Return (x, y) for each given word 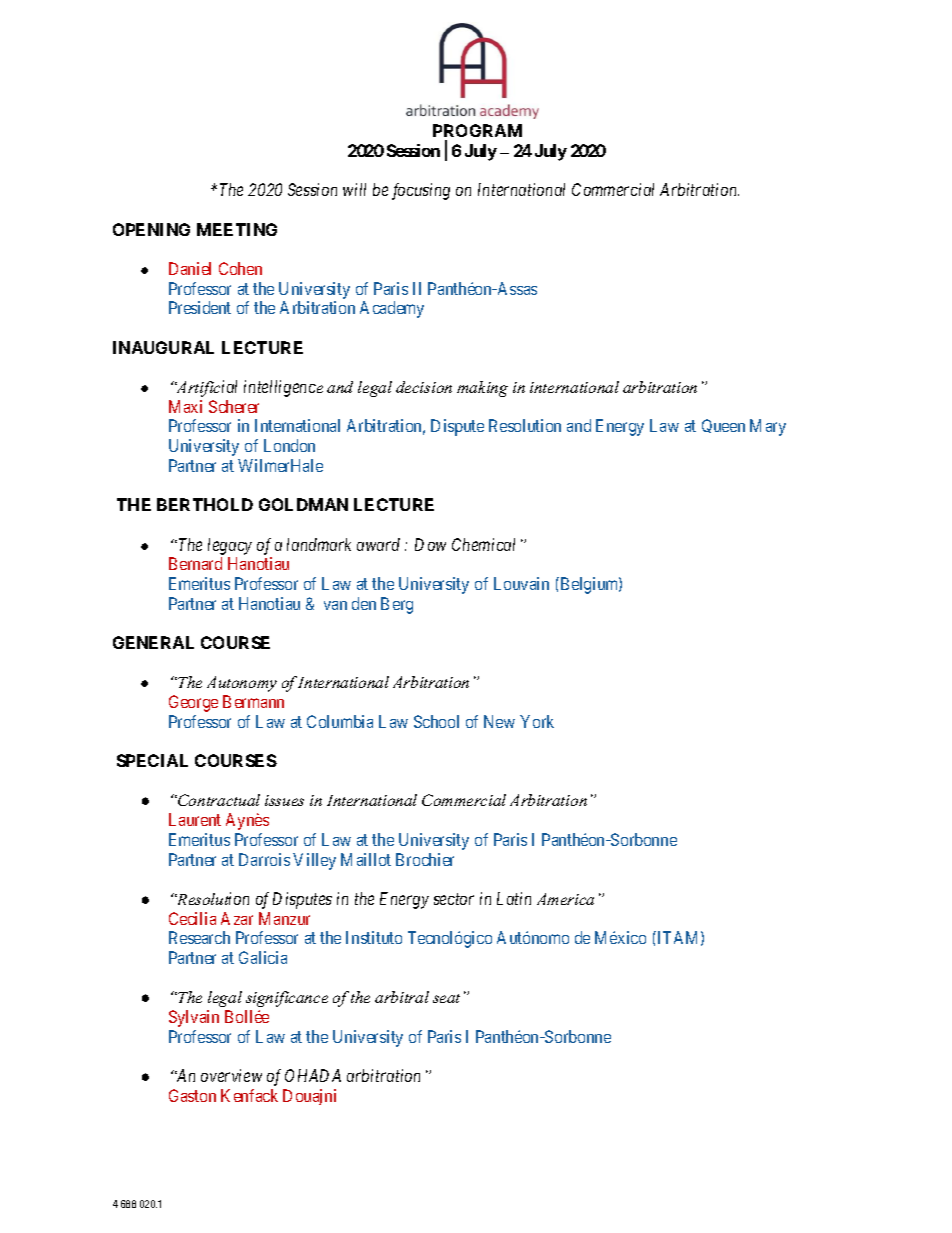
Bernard (195, 563)
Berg (397, 605)
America (565, 899)
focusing (421, 191)
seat (446, 998)
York (537, 721)
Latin (514, 898)
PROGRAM (477, 130)
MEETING (237, 229)
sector (454, 899)
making (482, 389)
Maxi (185, 406)
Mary (768, 427)
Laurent (195, 819)
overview (231, 1075)
